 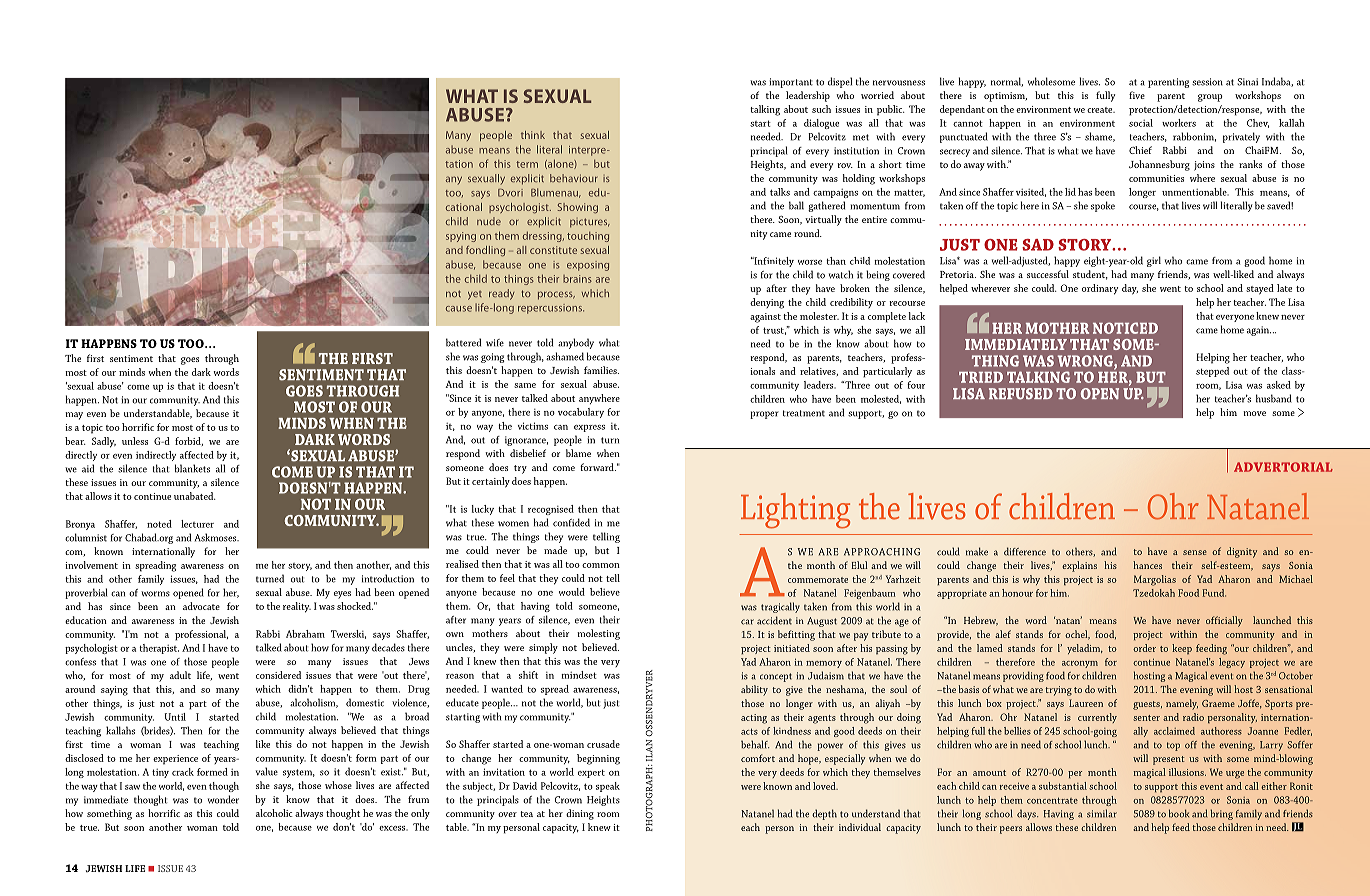 What do you see at coordinates (192, 468) in the document?
I see `blankets` at bounding box center [192, 468].
